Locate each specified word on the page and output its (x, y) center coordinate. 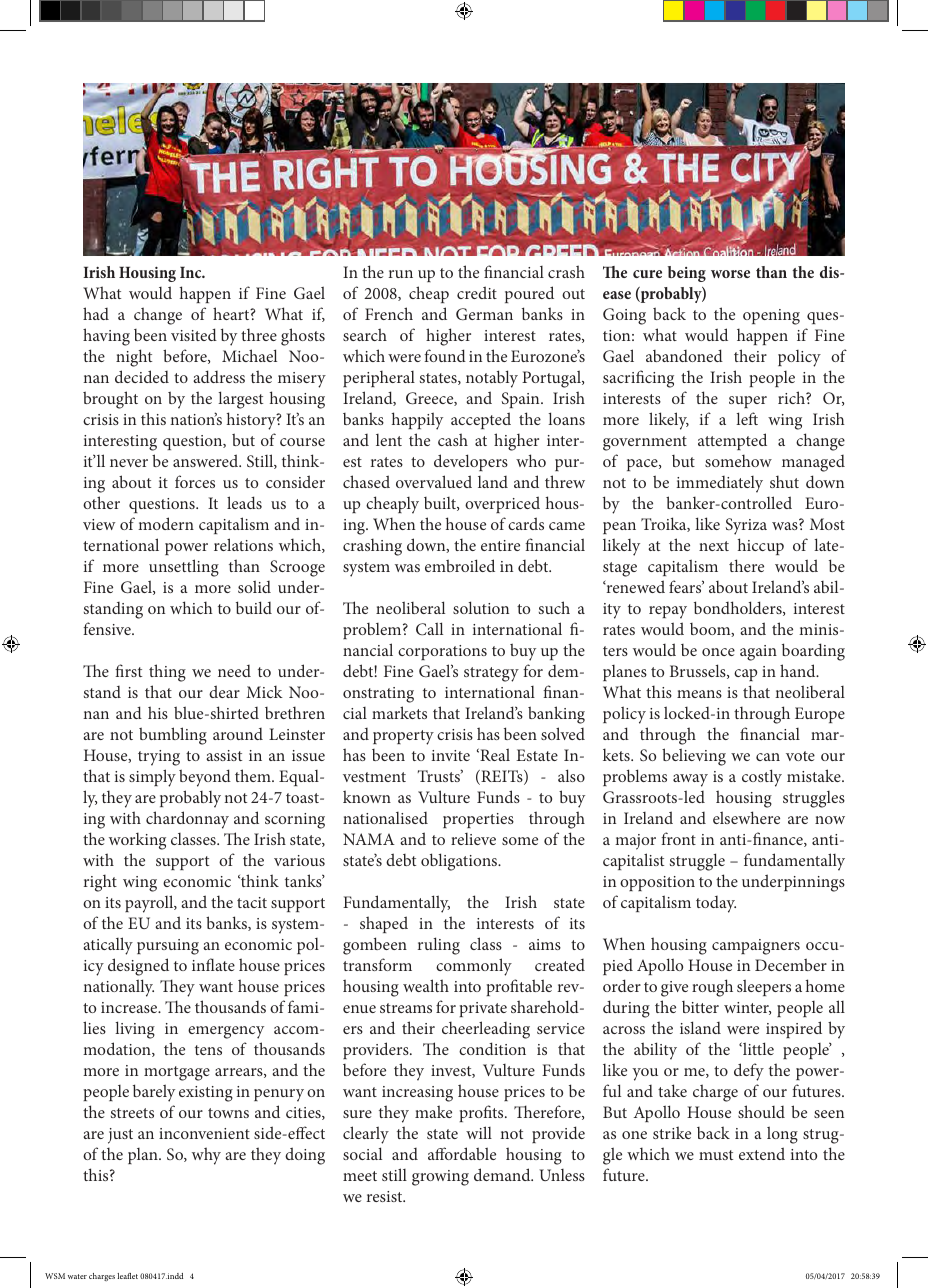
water (77, 1276)
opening (771, 317)
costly (762, 778)
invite (451, 755)
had (96, 313)
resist (386, 1196)
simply (152, 778)
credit (477, 292)
